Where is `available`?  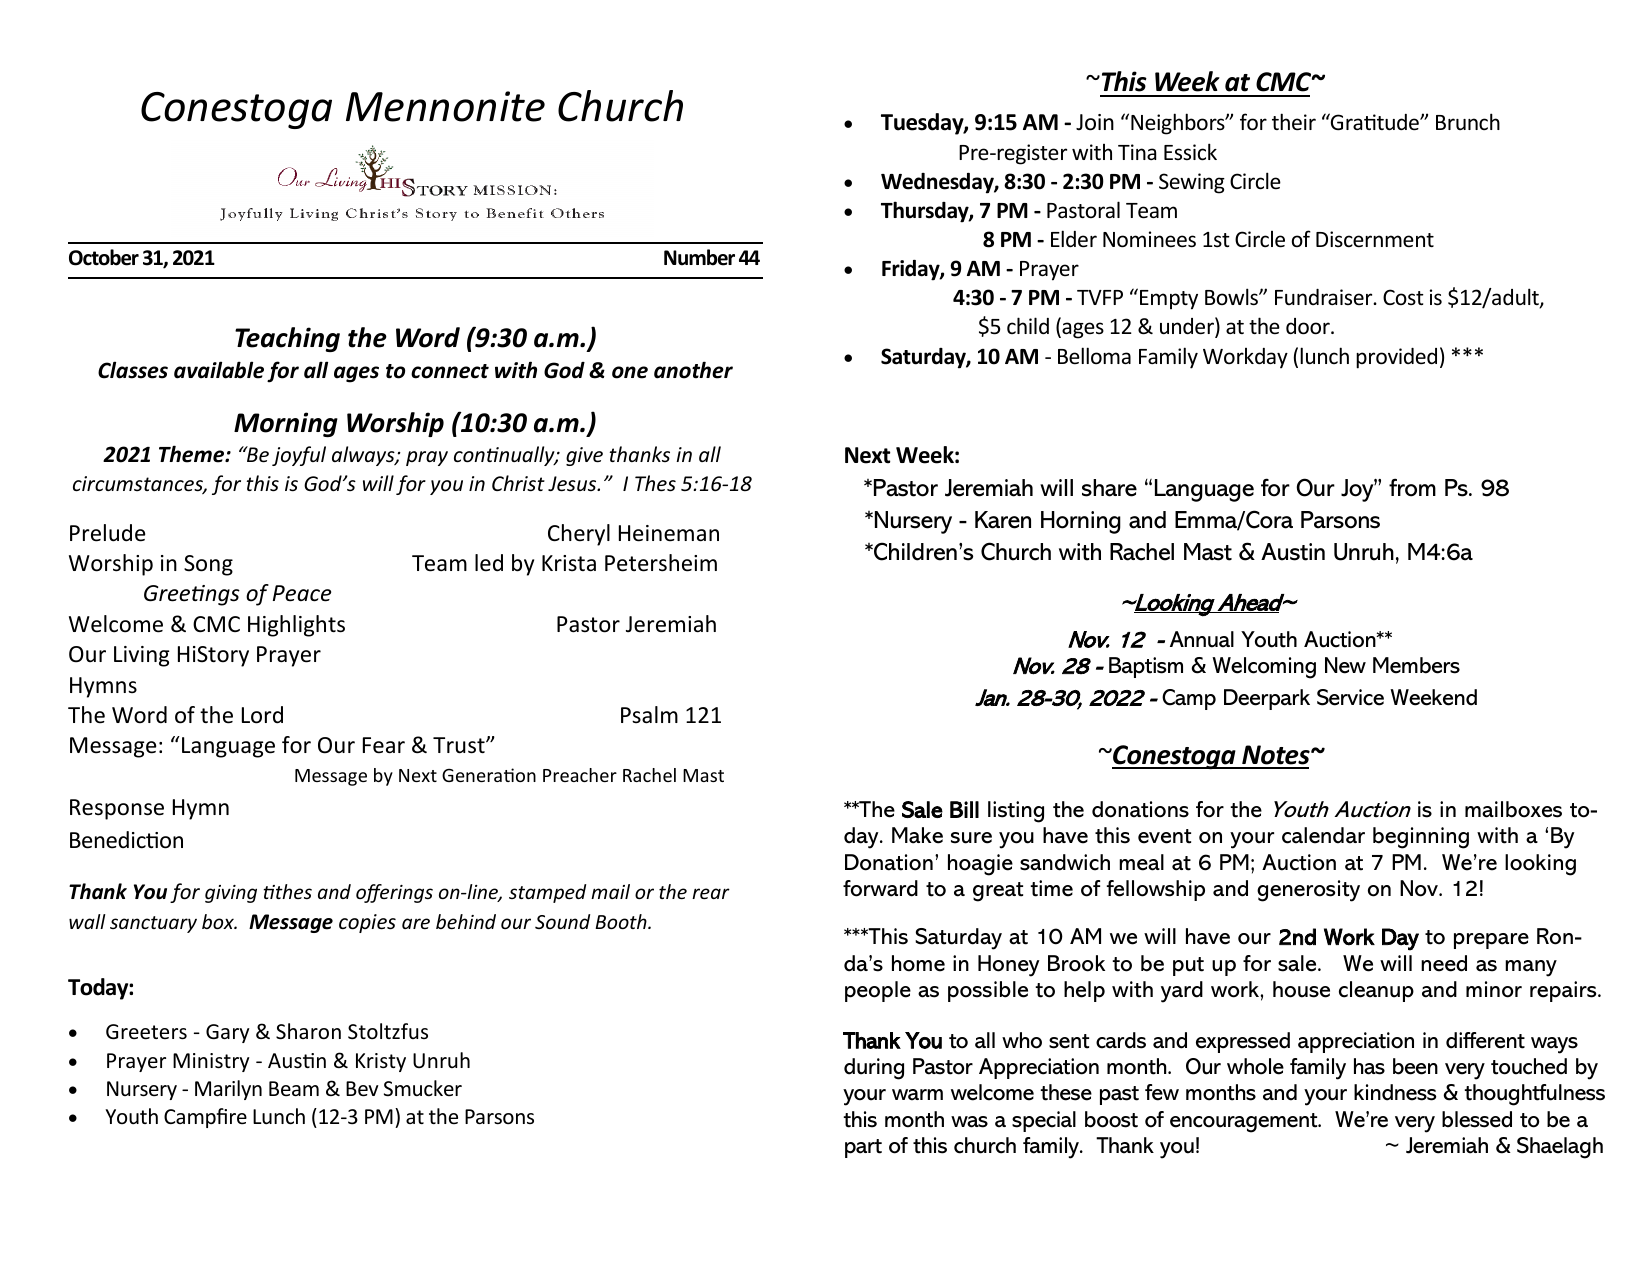
available is located at coordinates (219, 370).
